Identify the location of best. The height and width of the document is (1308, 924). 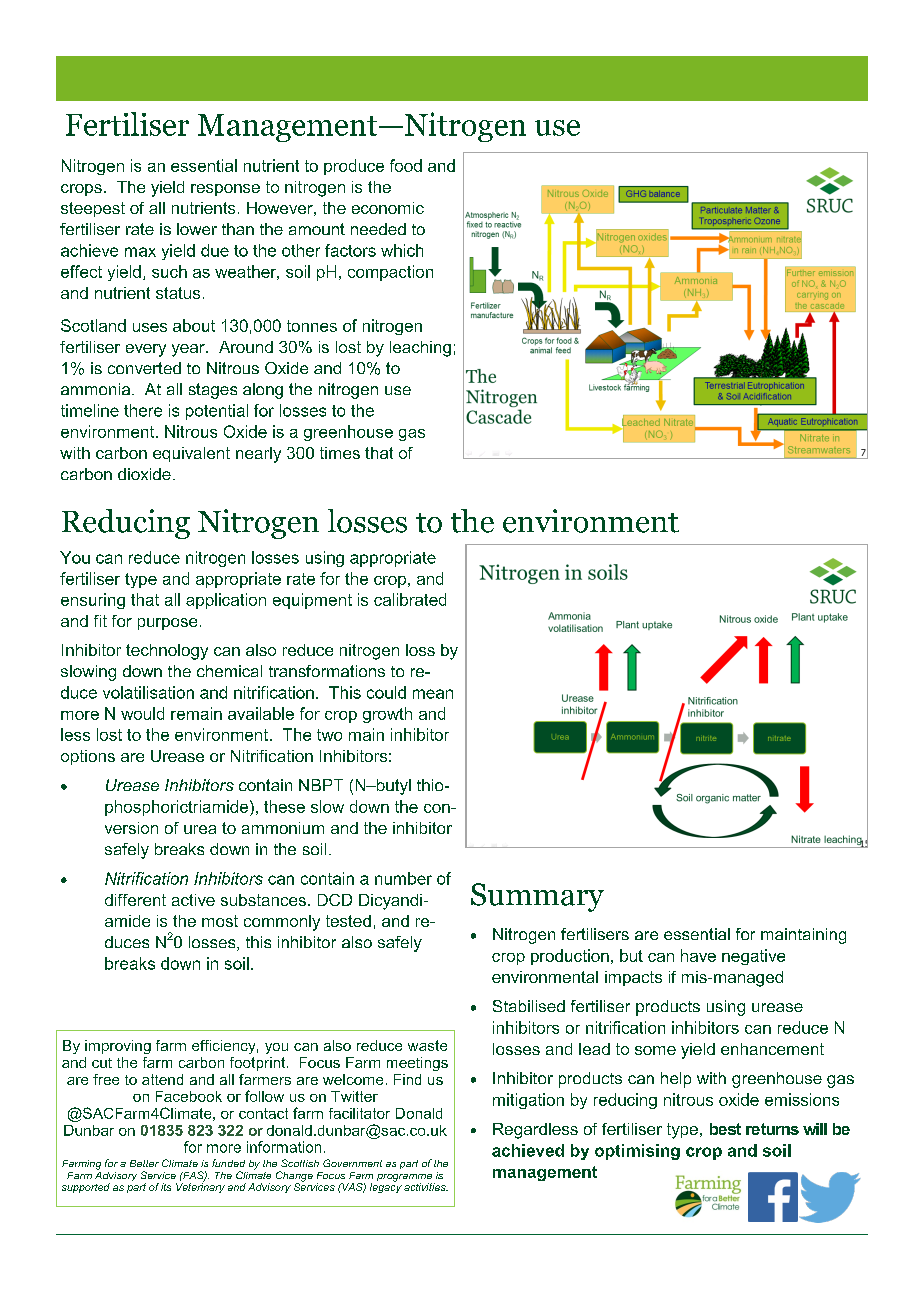
(725, 1129).
